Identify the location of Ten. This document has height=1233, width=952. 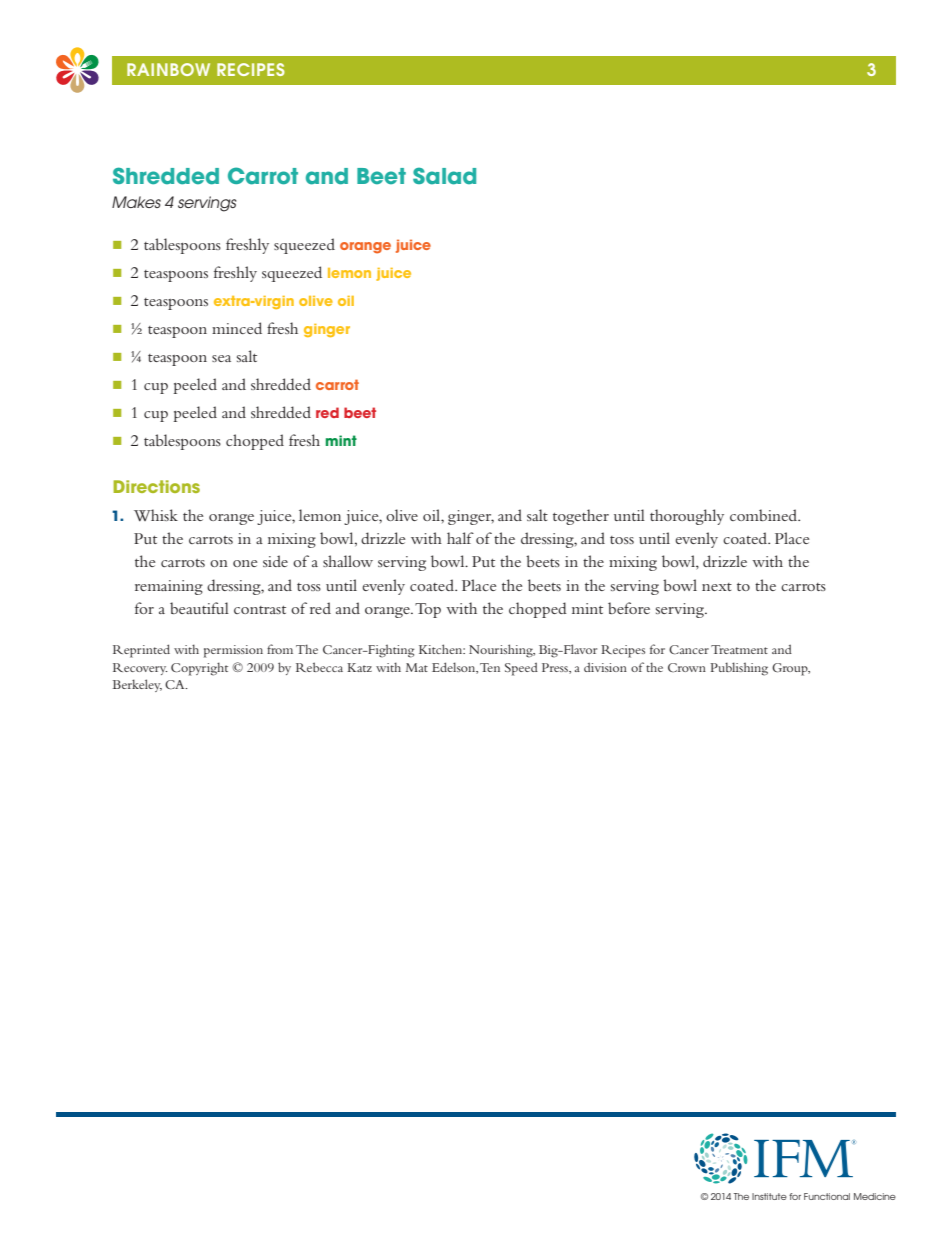
(490, 667).
